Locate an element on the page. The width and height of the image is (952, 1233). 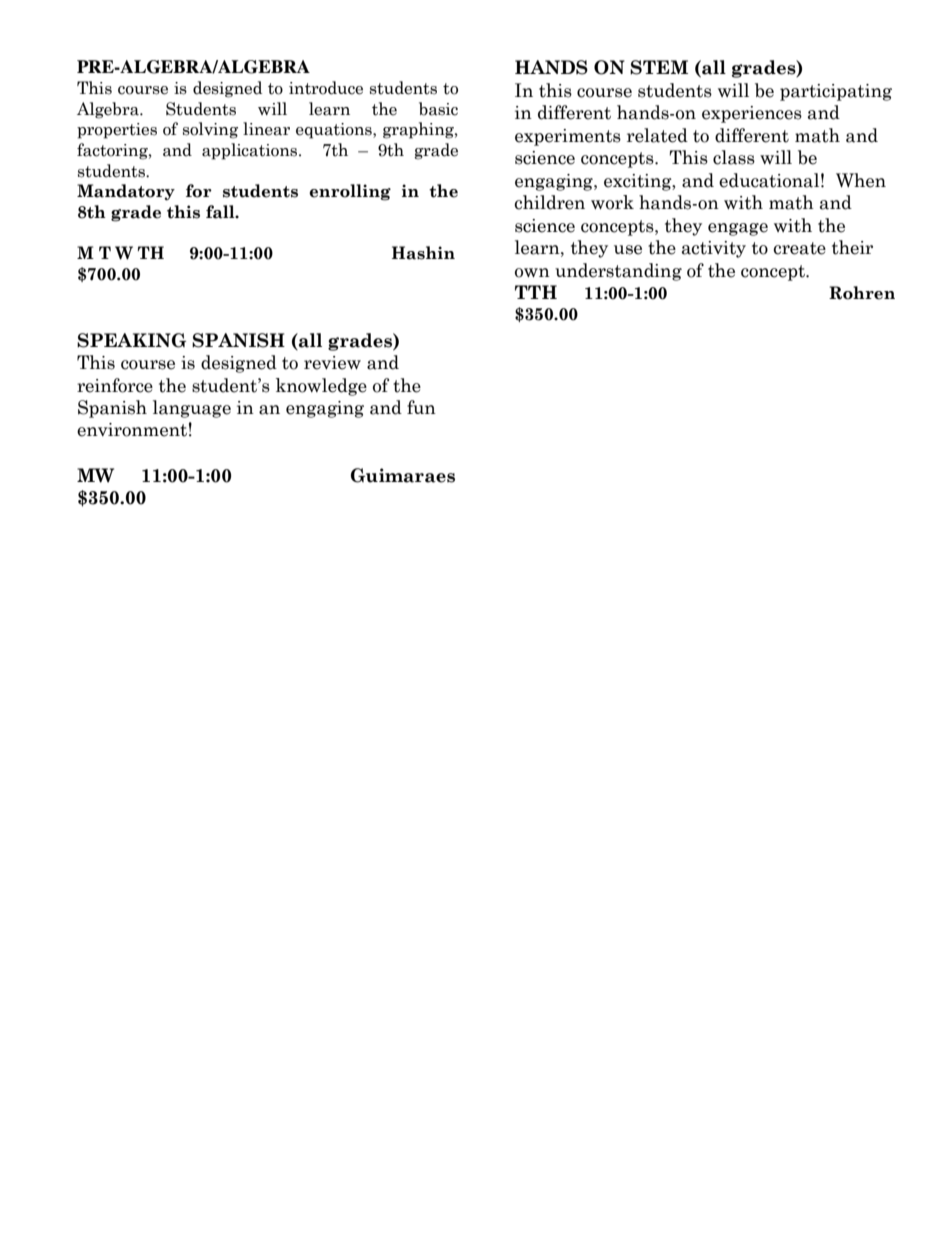
TTH is located at coordinates (536, 292).
